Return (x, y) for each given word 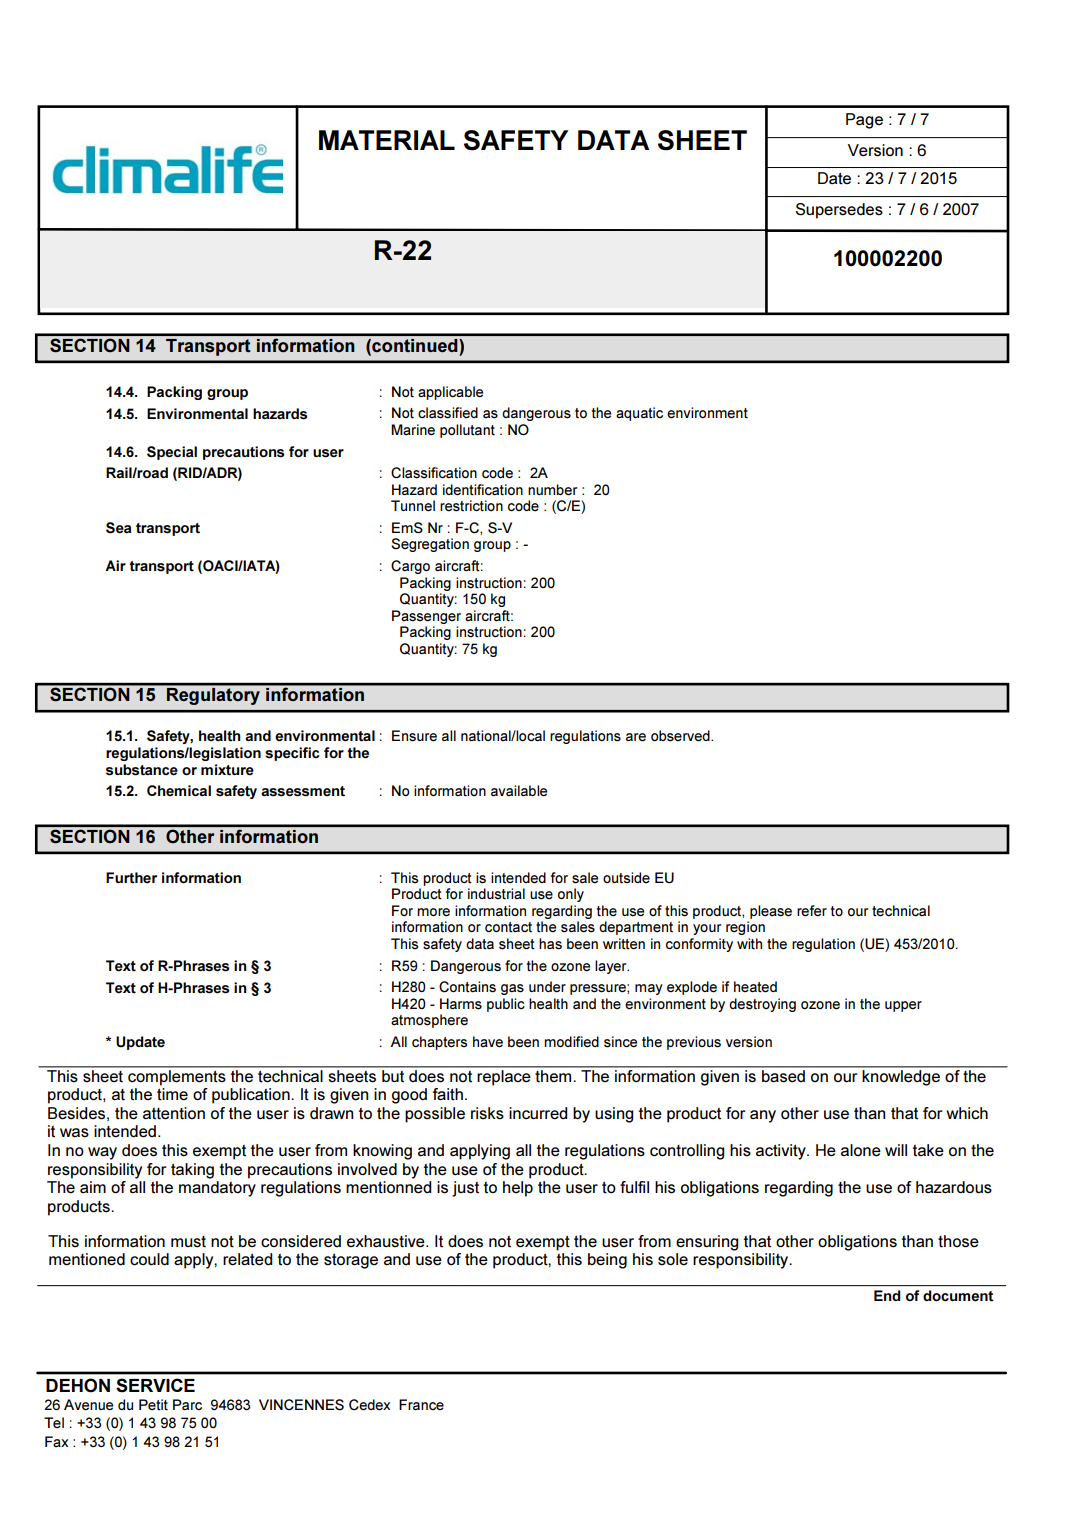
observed (681, 736)
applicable (450, 393)
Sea (119, 528)
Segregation (430, 545)
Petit (153, 1405)
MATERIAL (387, 140)
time (172, 1094)
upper (903, 1006)
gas (512, 989)
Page (864, 121)
